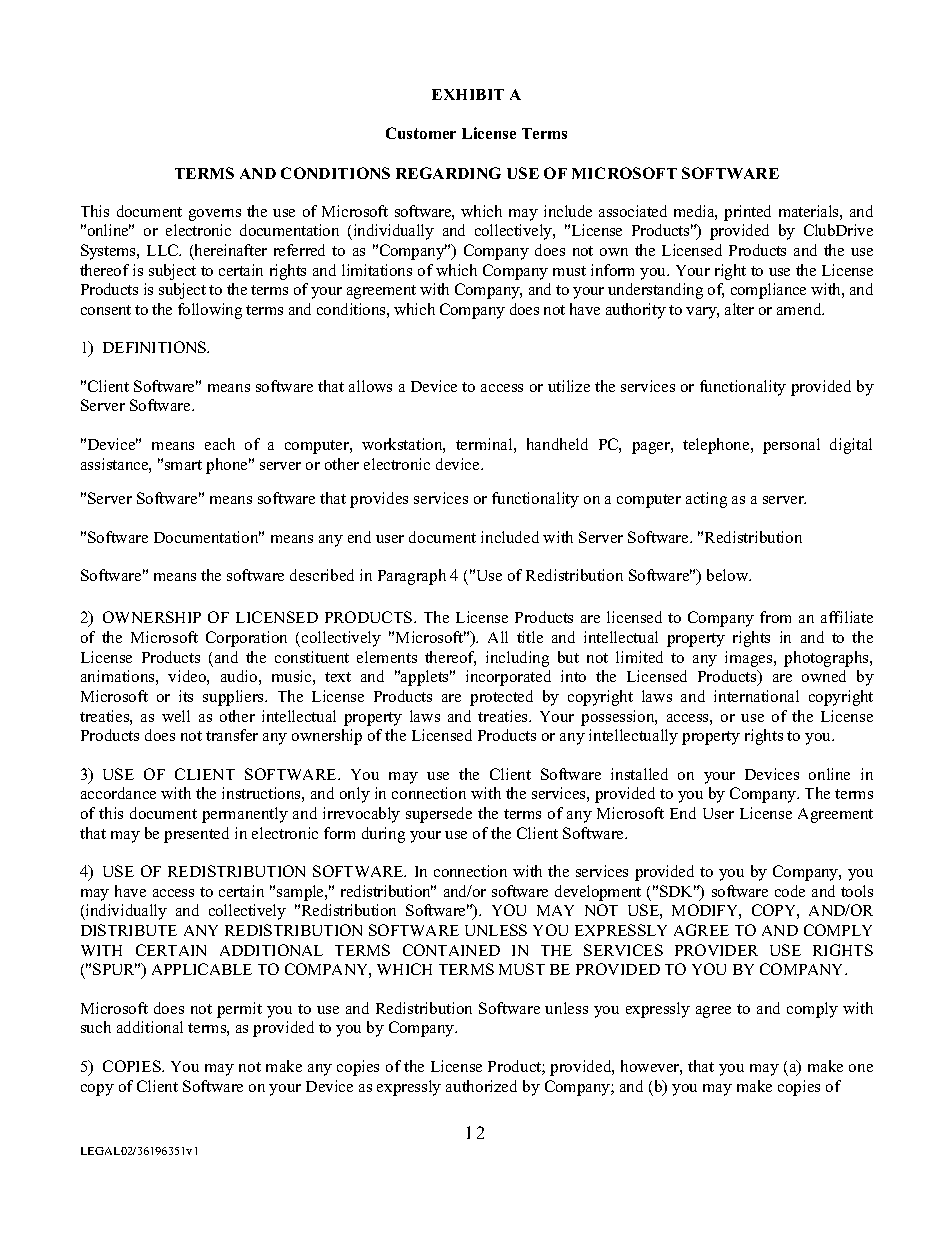  Describe the element at coordinates (747, 213) in the page. I see `printed` at that location.
